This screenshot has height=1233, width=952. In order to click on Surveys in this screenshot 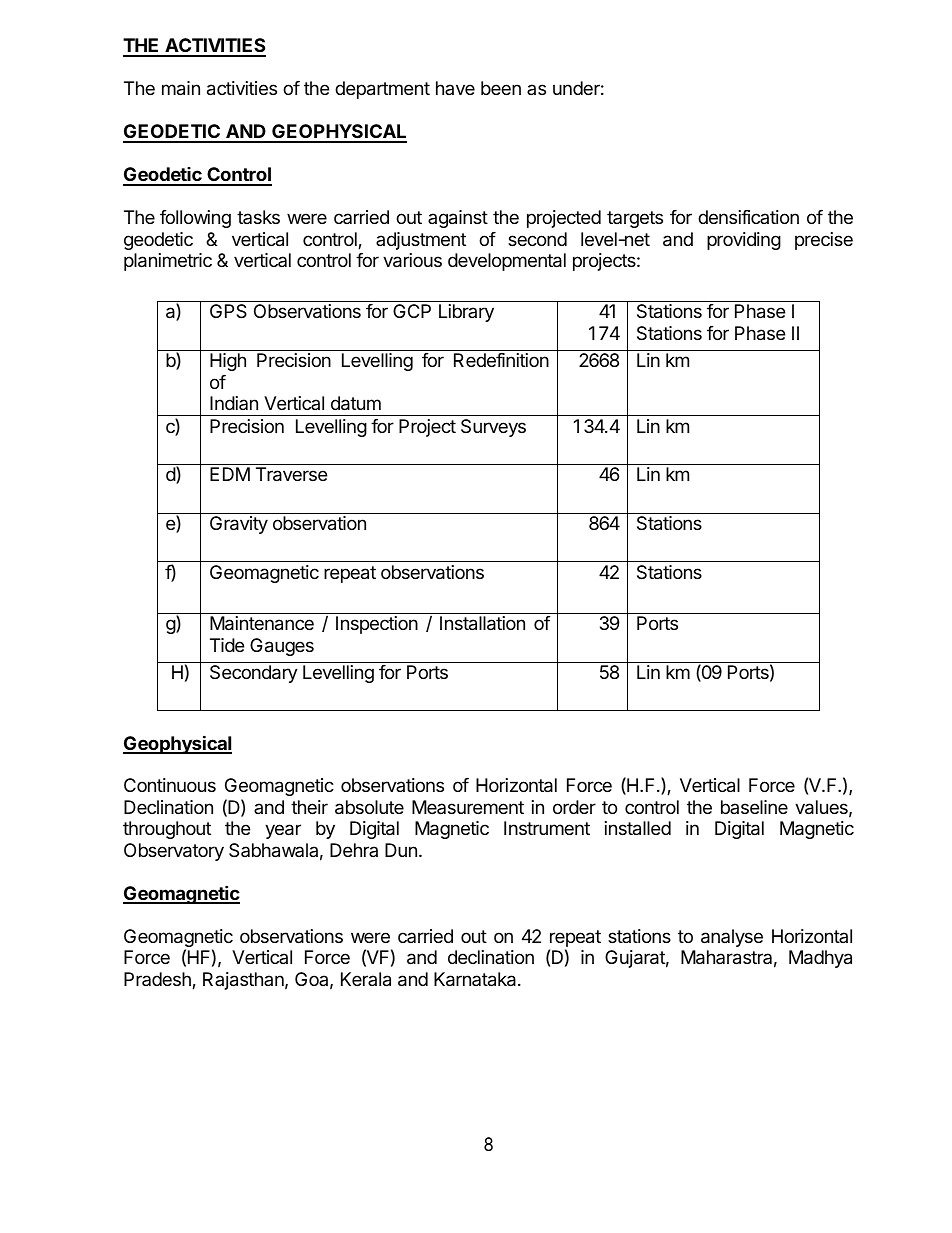, I will do `click(493, 428)`.
